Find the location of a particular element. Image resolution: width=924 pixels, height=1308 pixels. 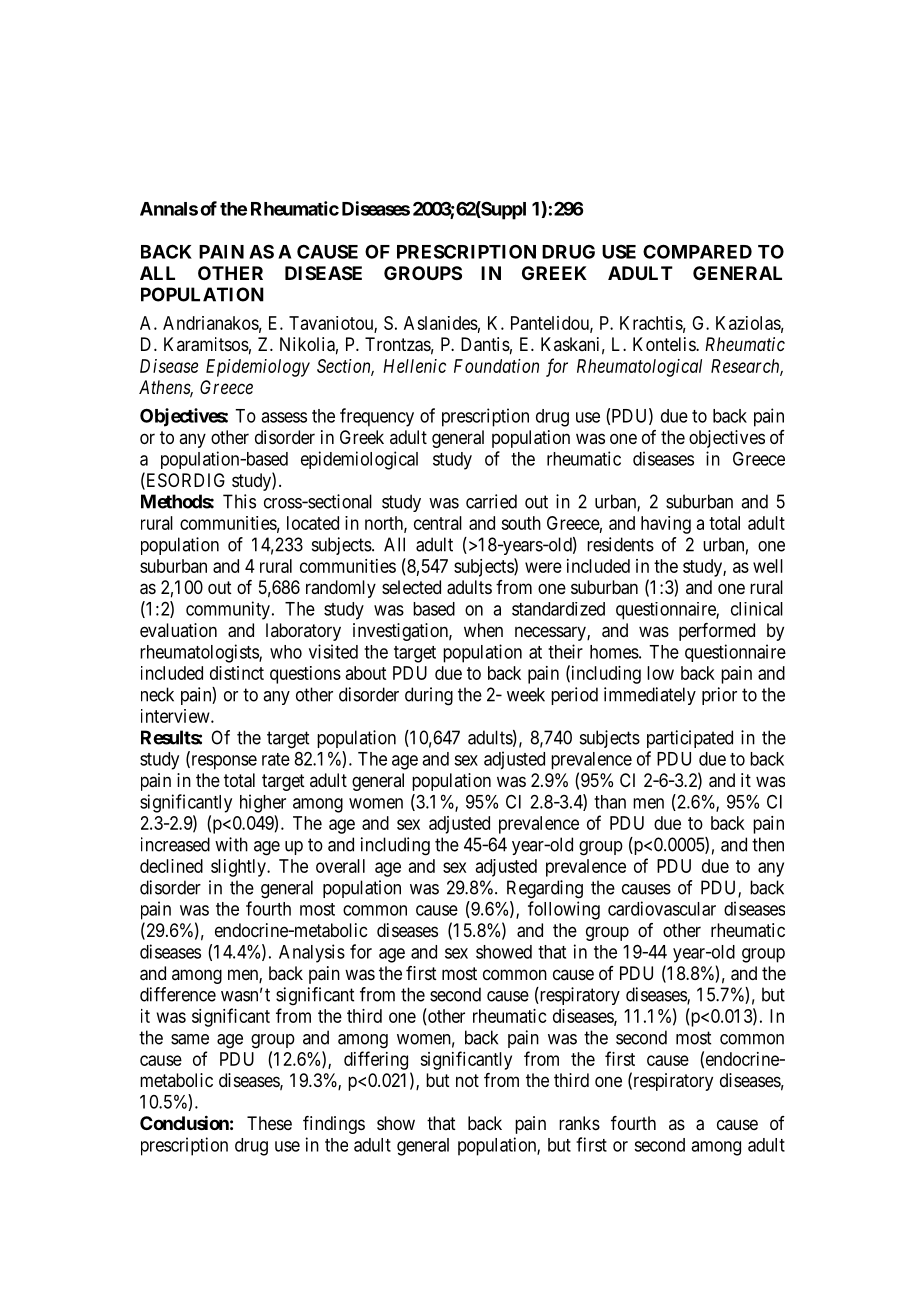

These is located at coordinates (269, 1123).
